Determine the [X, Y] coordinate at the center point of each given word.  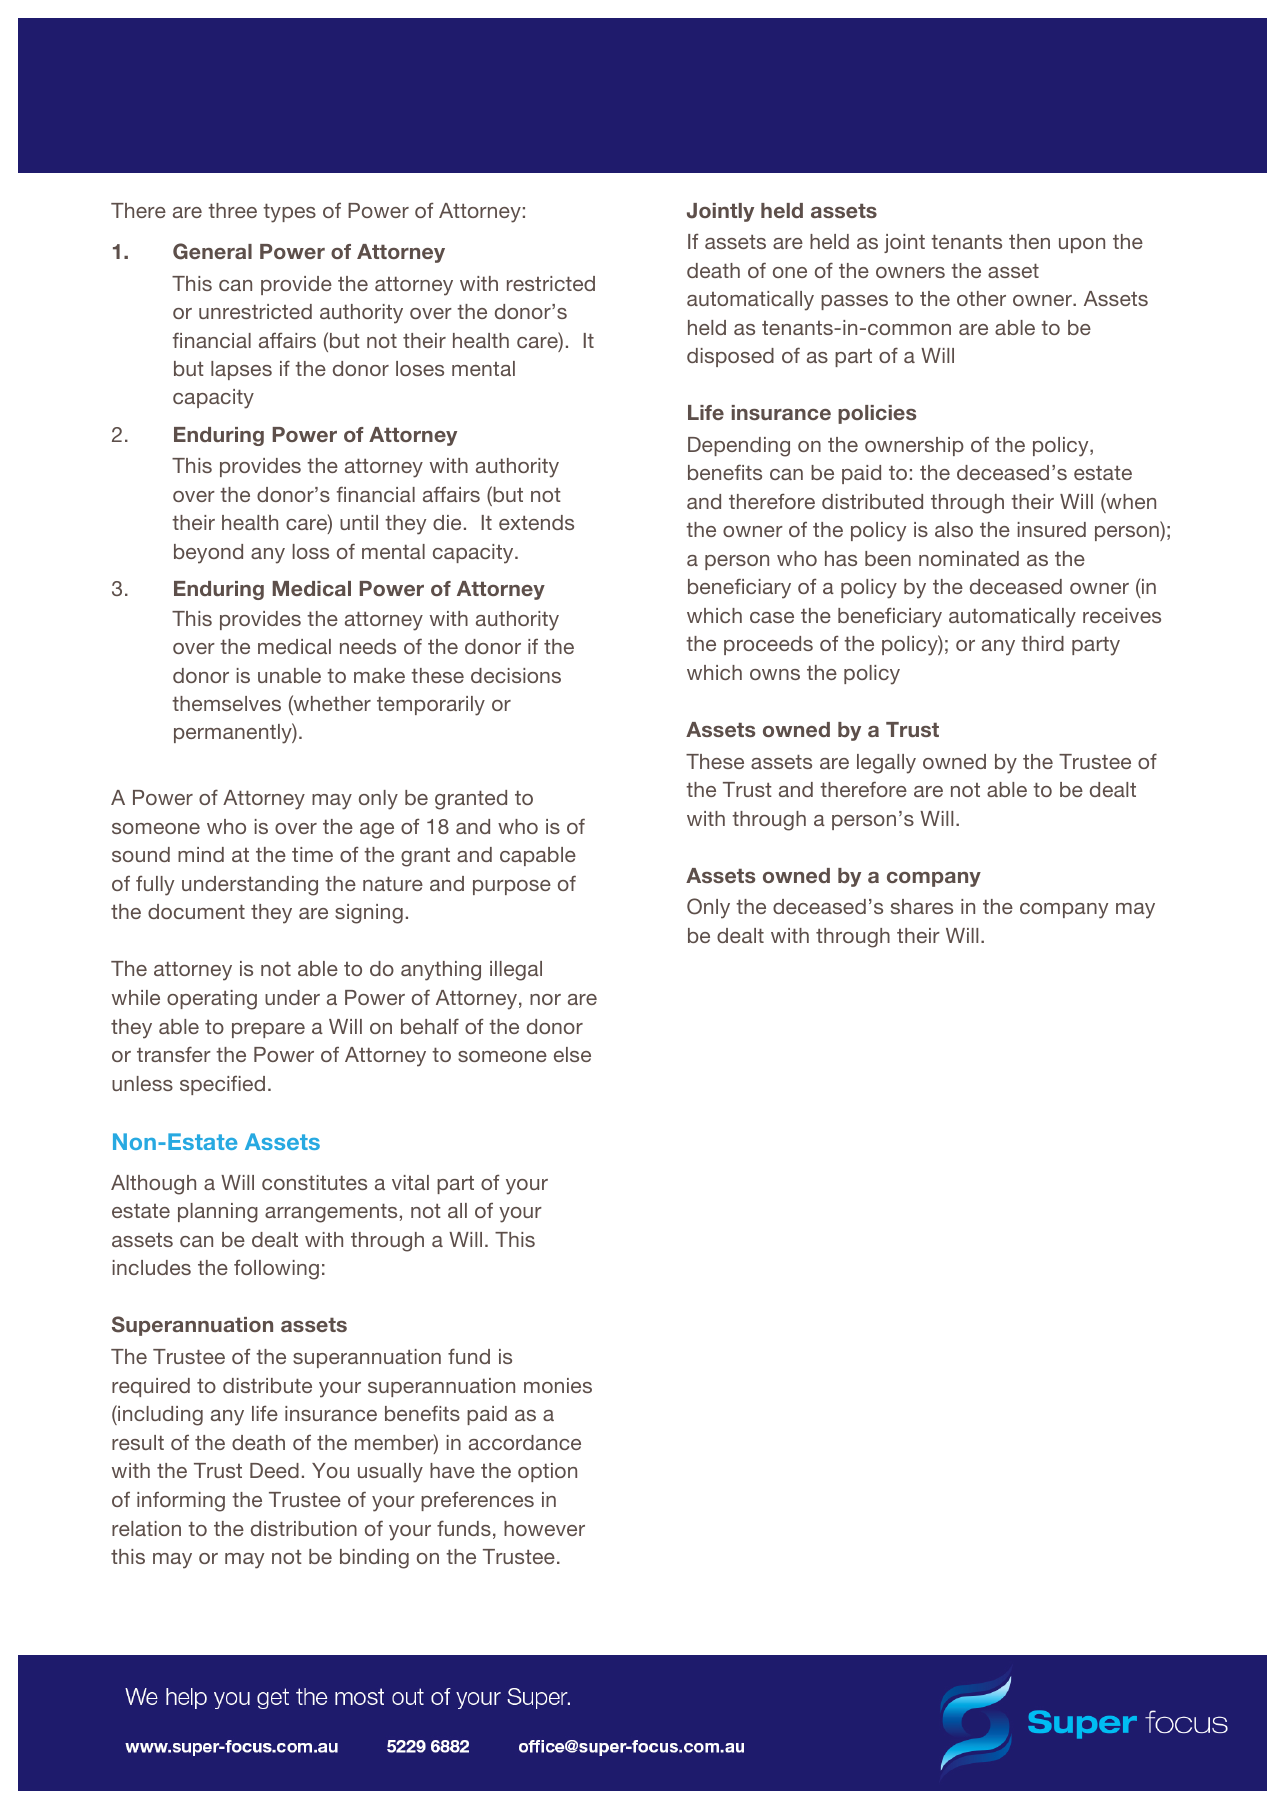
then [1029, 241]
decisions [516, 675]
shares [922, 906]
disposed [730, 357]
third [1042, 643]
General [212, 251]
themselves [226, 703]
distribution [304, 1528]
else [572, 1054]
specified [222, 1085]
